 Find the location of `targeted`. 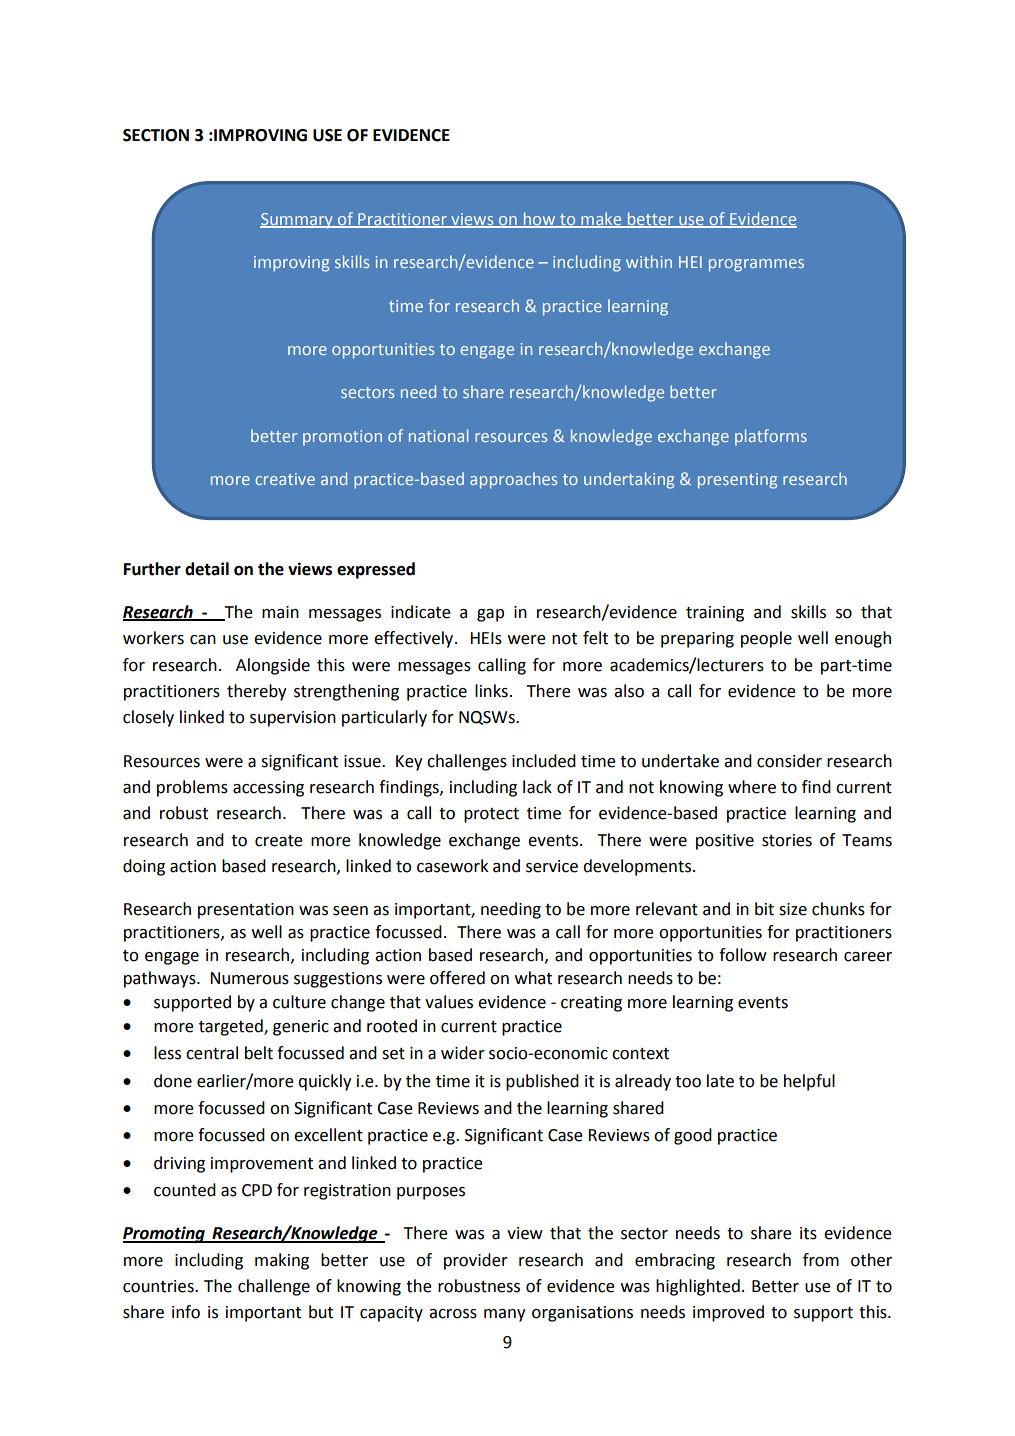

targeted is located at coordinates (232, 1027).
